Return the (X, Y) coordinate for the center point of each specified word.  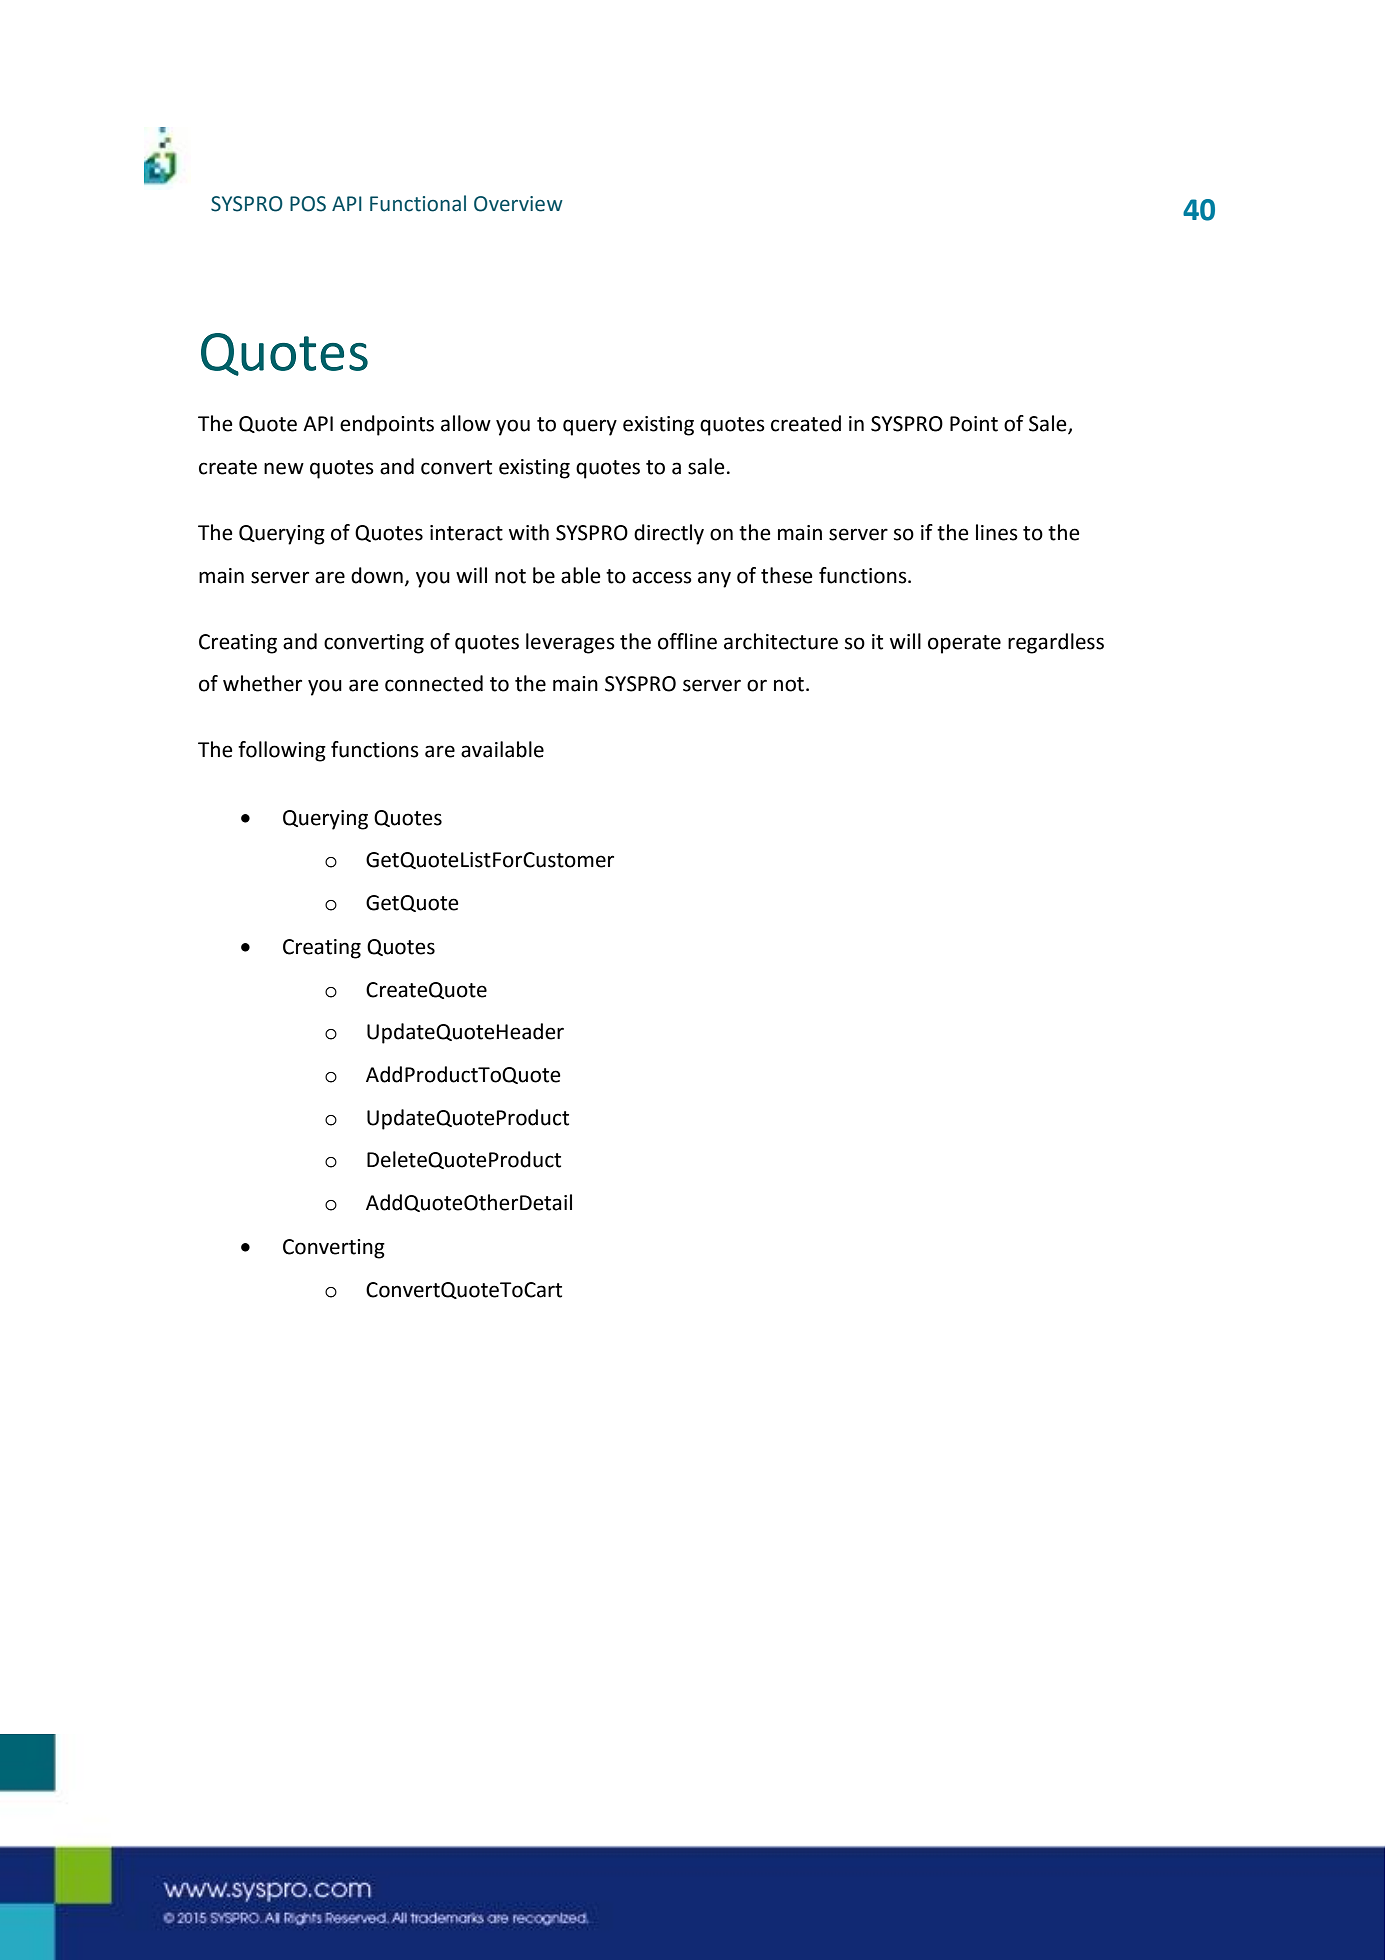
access (662, 577)
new (284, 468)
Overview (518, 204)
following (282, 751)
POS (308, 204)
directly (669, 534)
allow (466, 423)
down (377, 575)
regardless (1056, 643)
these (787, 575)
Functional (418, 203)
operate (964, 644)
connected (434, 683)
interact (466, 533)
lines (997, 532)
